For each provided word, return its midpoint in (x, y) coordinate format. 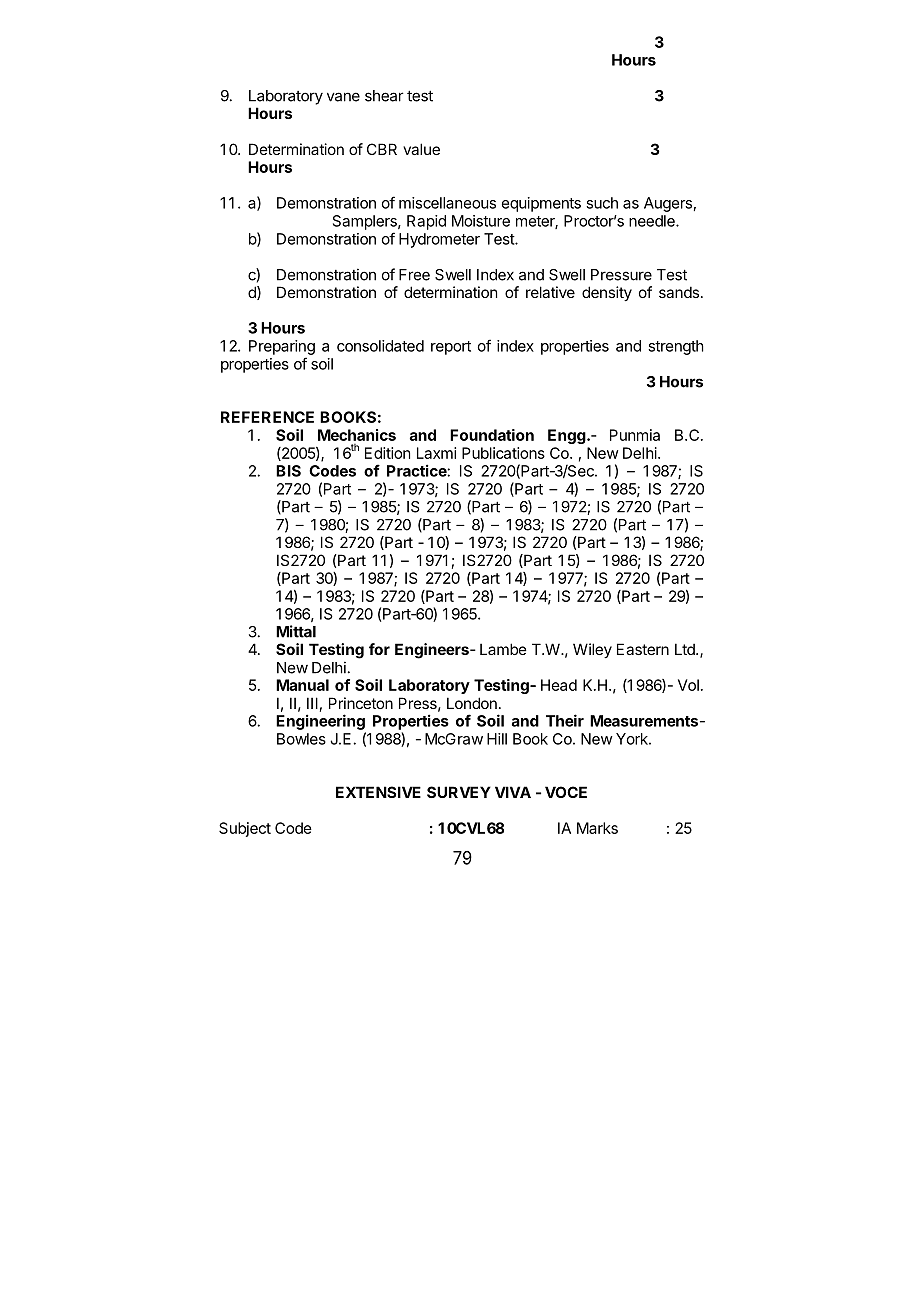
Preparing (282, 347)
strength (676, 347)
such (602, 203)
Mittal (296, 631)
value (421, 149)
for (379, 649)
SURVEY (459, 792)
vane (343, 97)
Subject (245, 829)
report (451, 348)
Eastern (643, 649)
